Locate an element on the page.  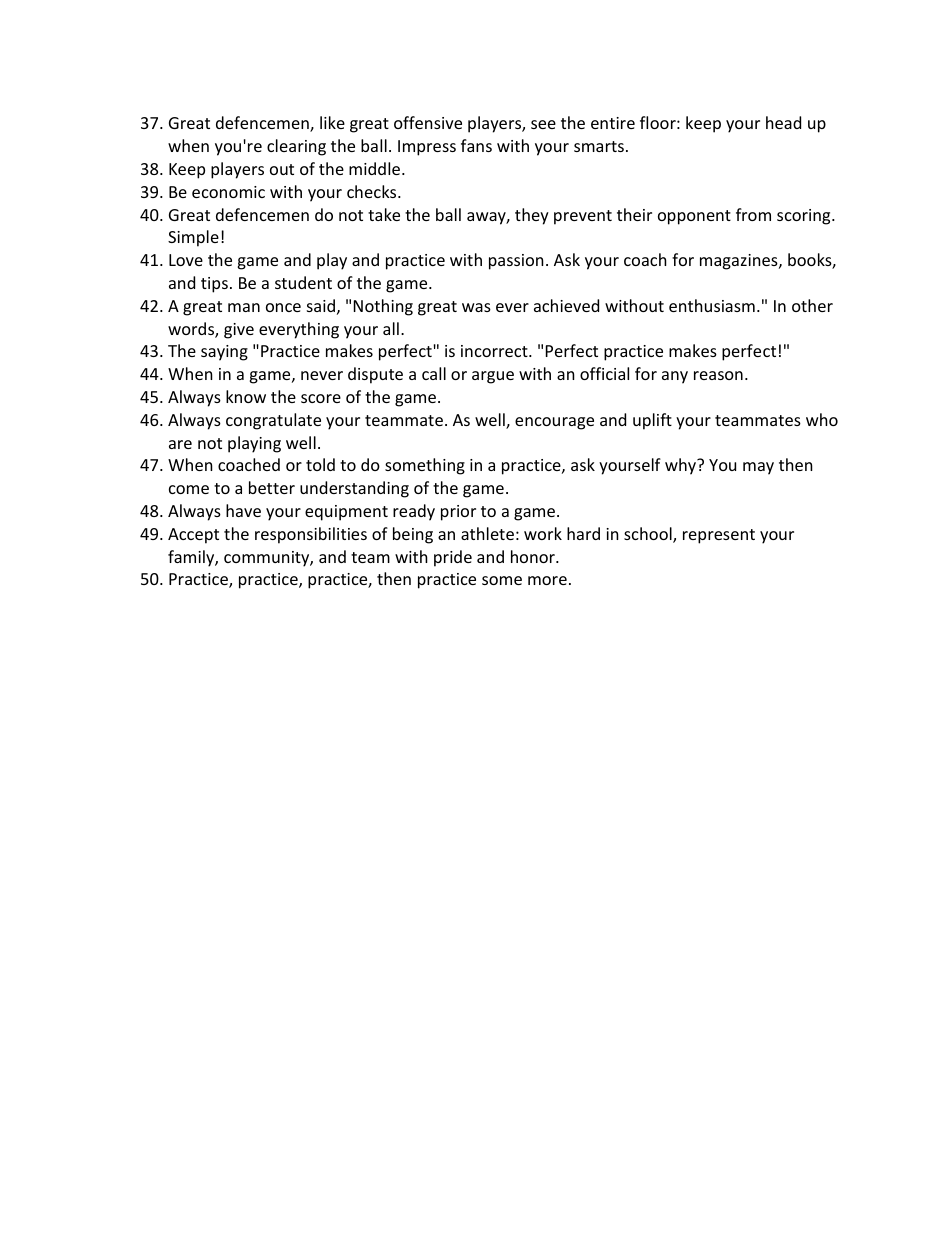
passion is located at coordinates (516, 262).
